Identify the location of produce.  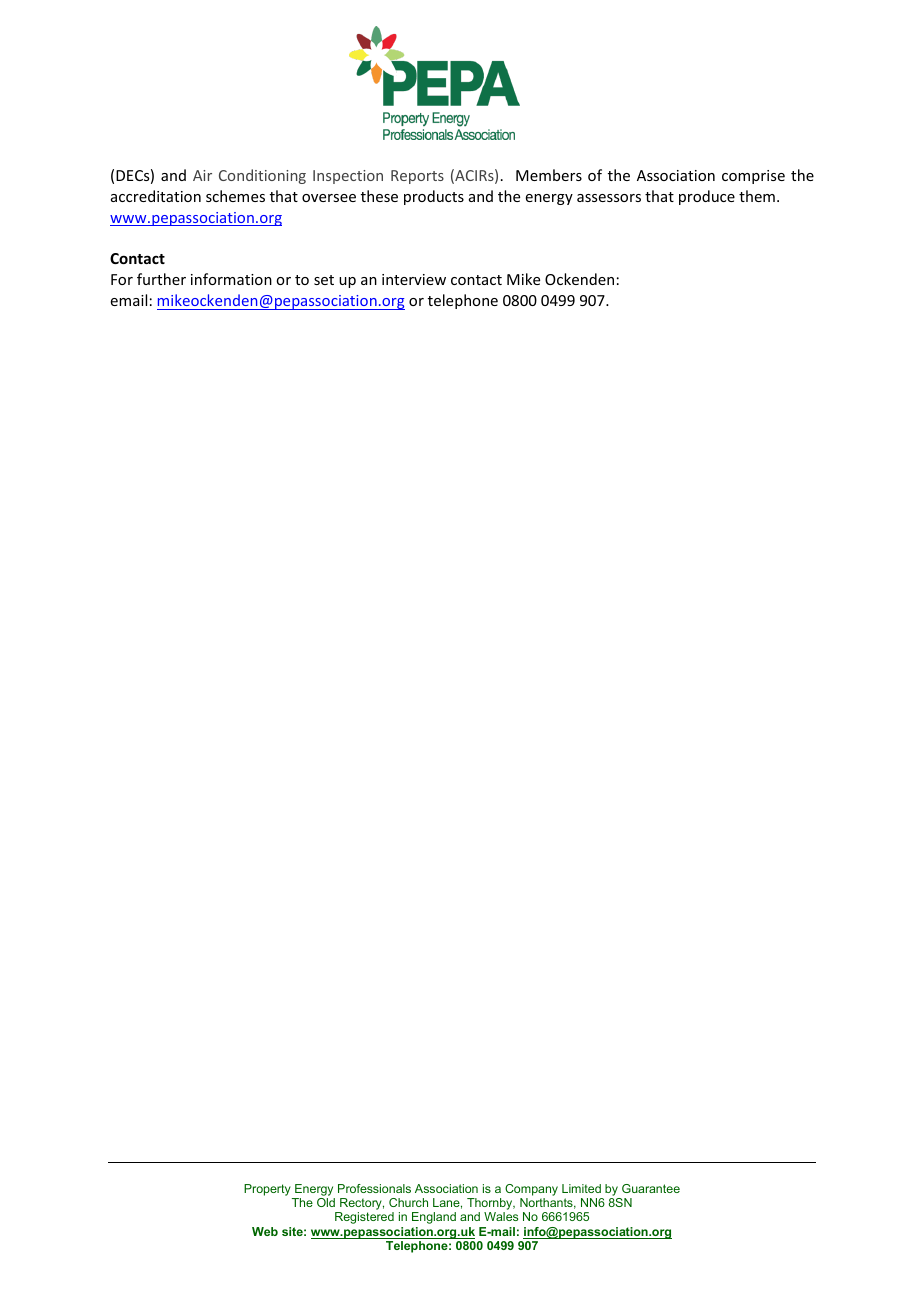
(707, 197).
